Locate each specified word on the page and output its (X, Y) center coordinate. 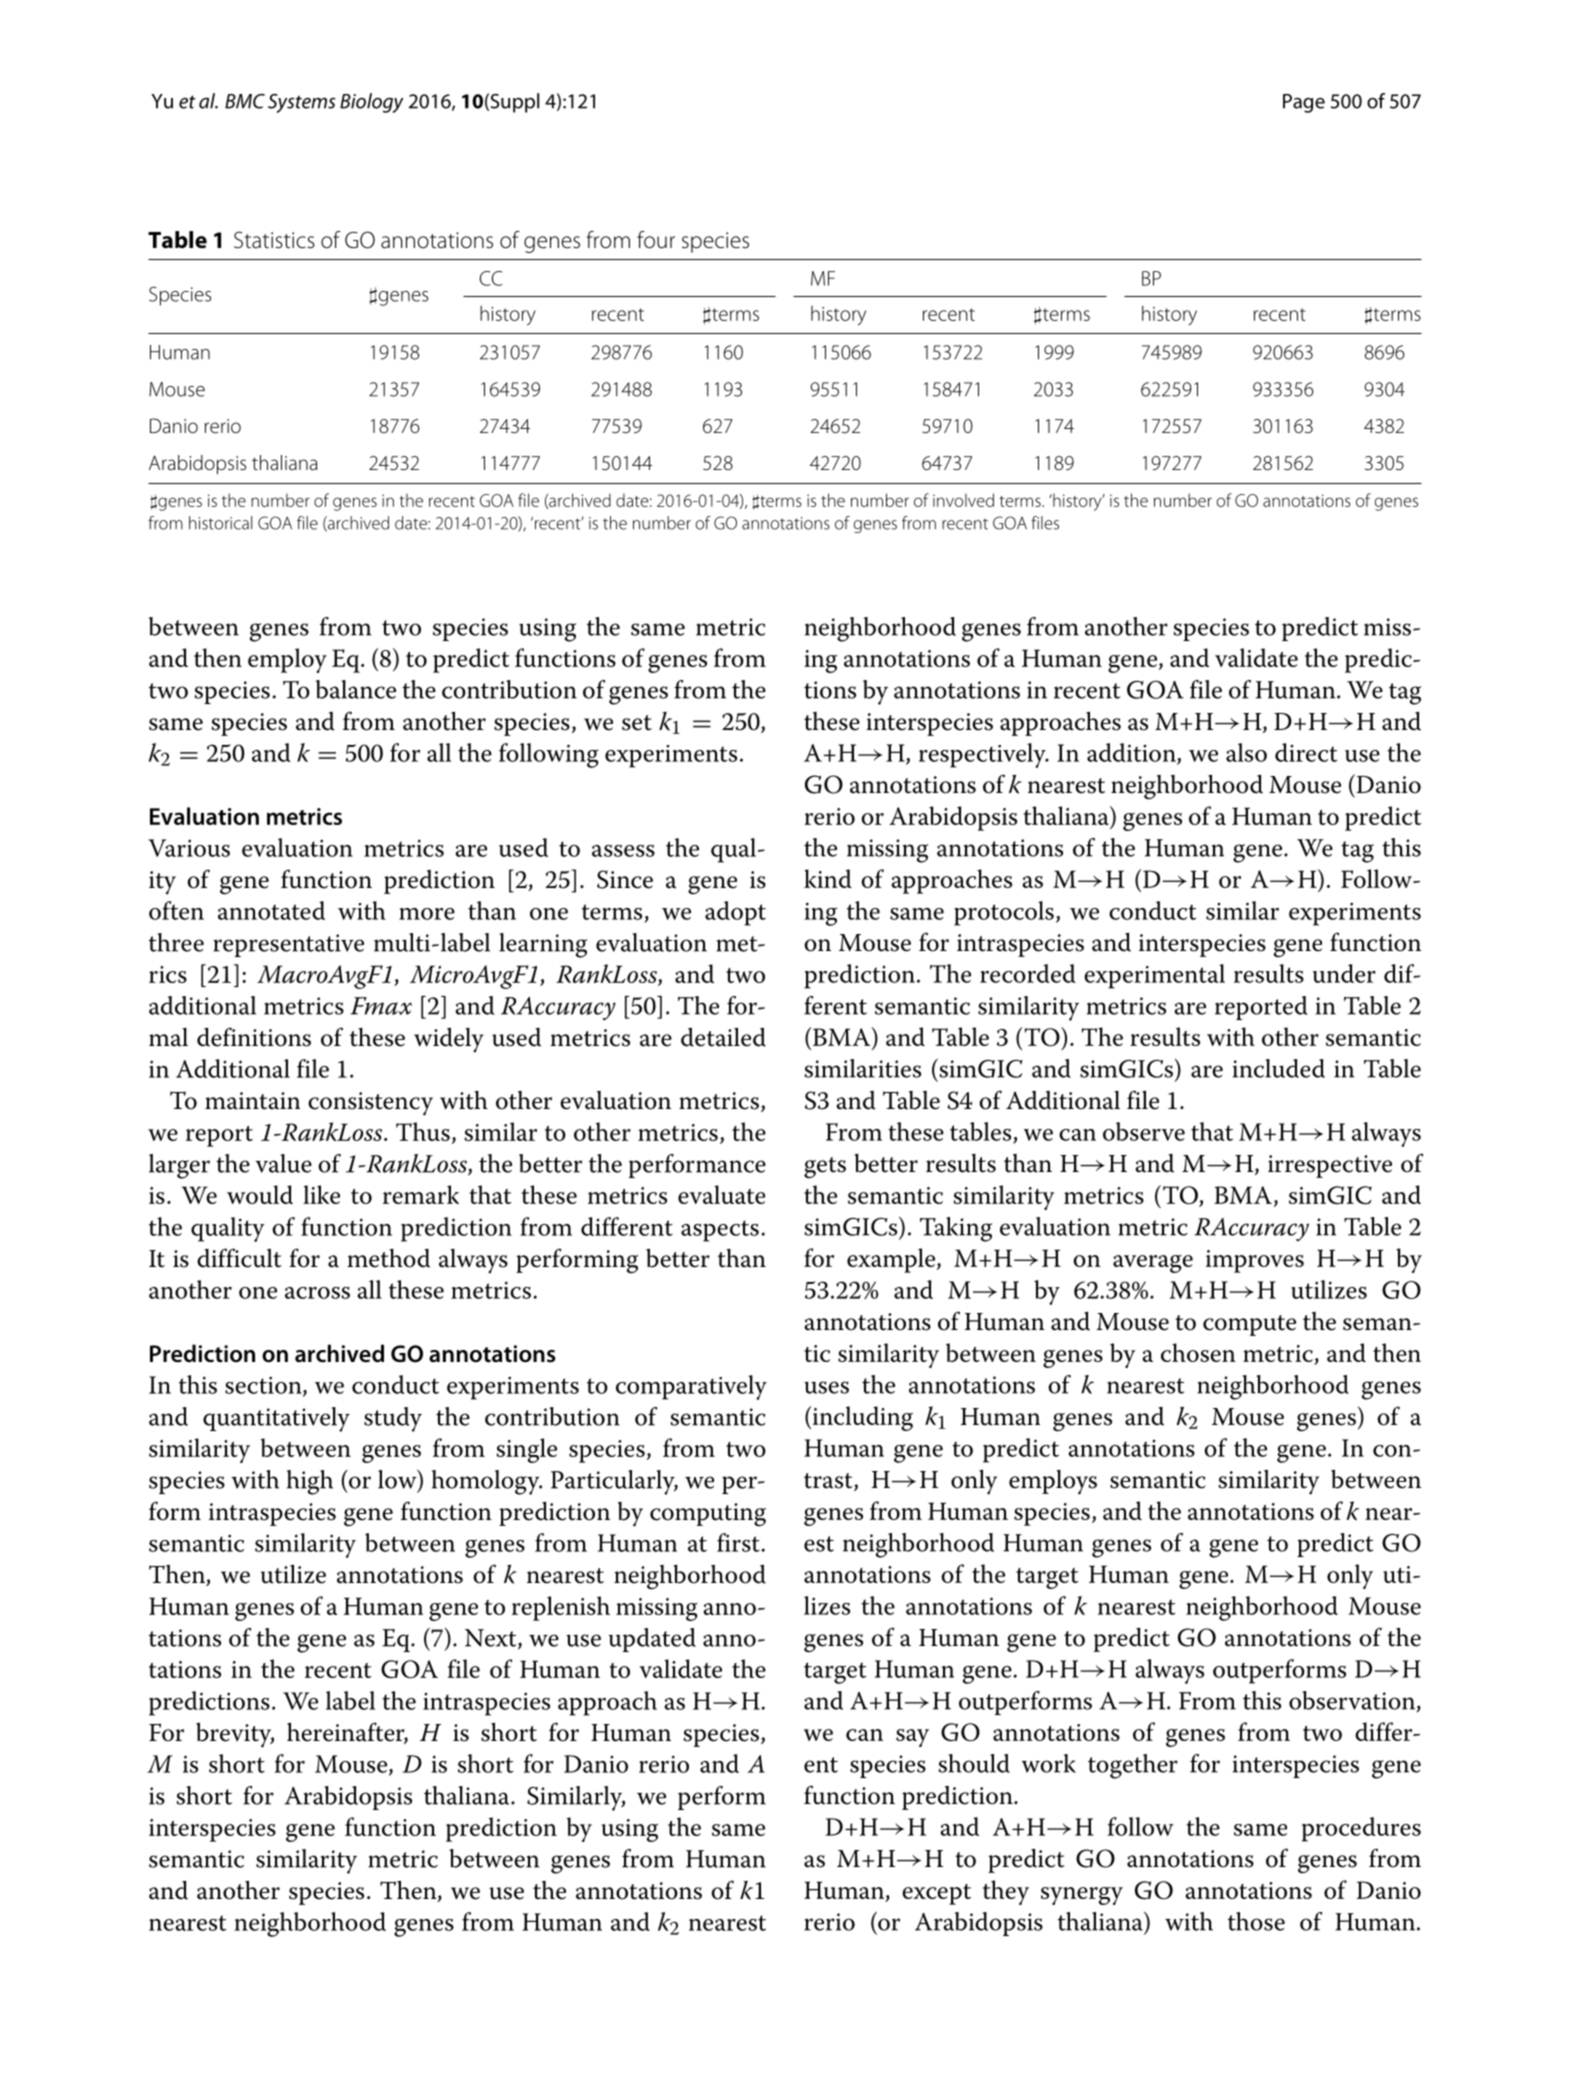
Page (1304, 103)
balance (356, 689)
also (1246, 752)
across (317, 1293)
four (656, 240)
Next (492, 1639)
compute (1249, 1325)
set (637, 723)
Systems (302, 103)
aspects (720, 1231)
